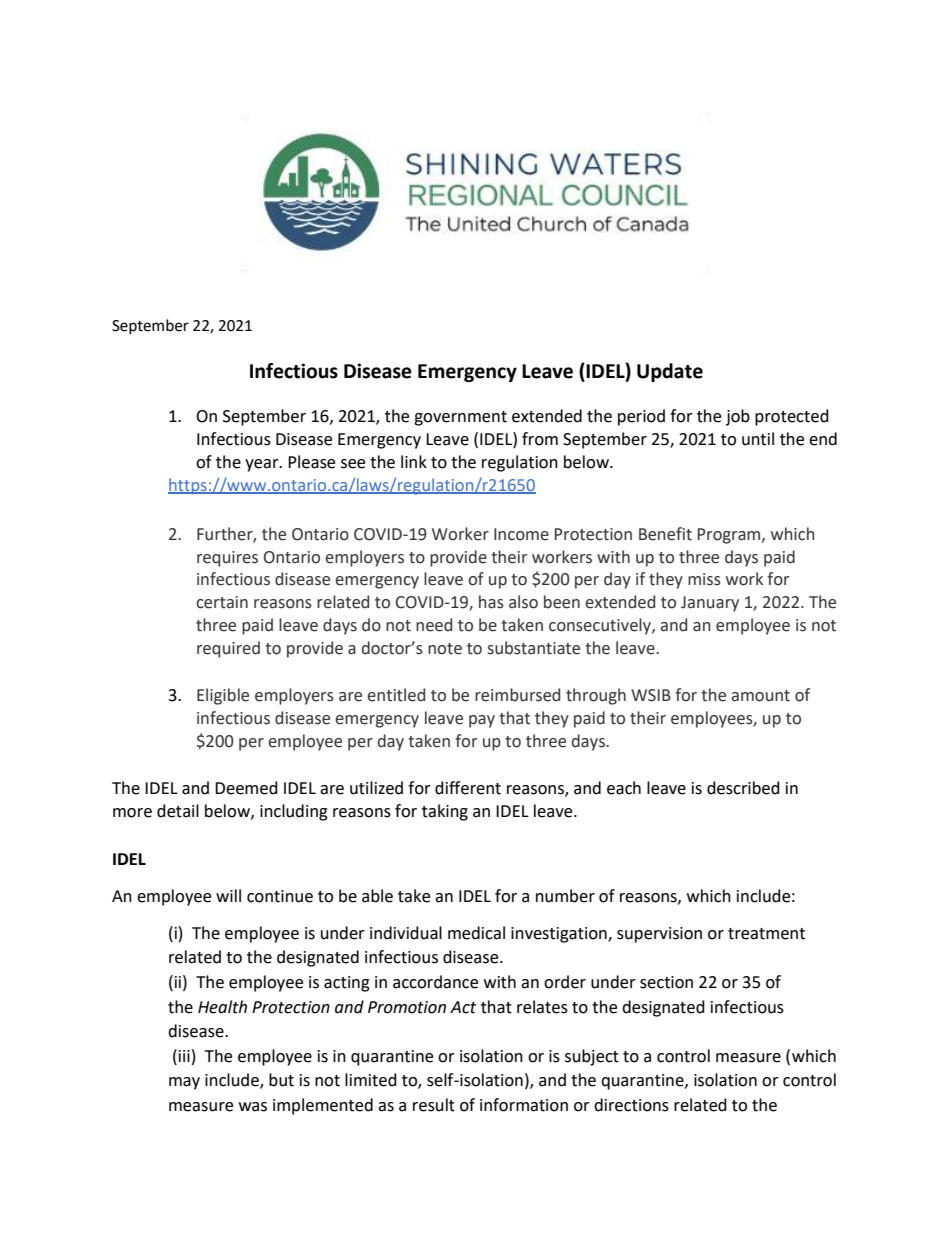  Describe the element at coordinates (184, 1083) in the screenshot. I see `may` at that location.
